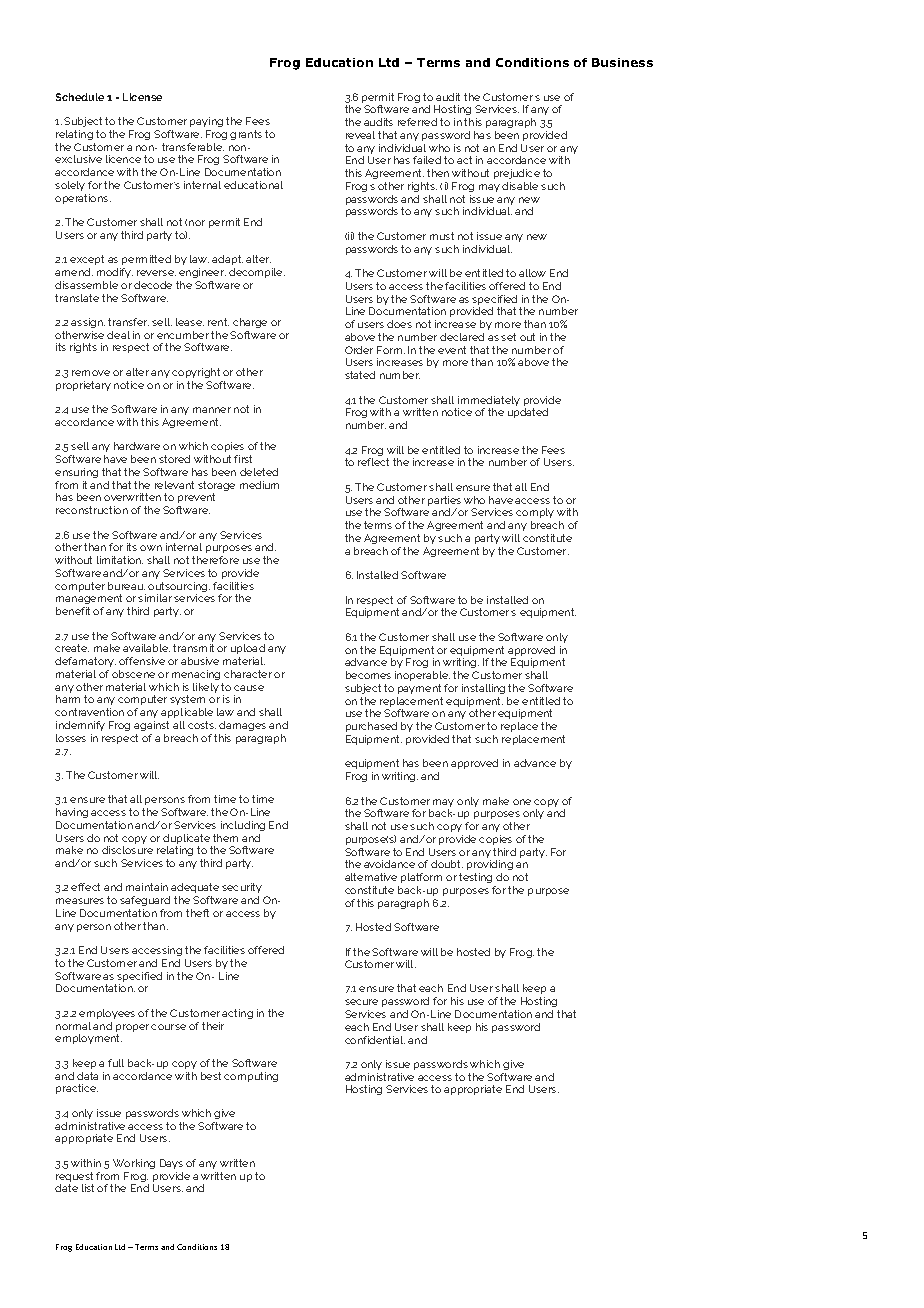 This image has width=924, height=1308. I want to click on avoidance, so click(389, 864).
